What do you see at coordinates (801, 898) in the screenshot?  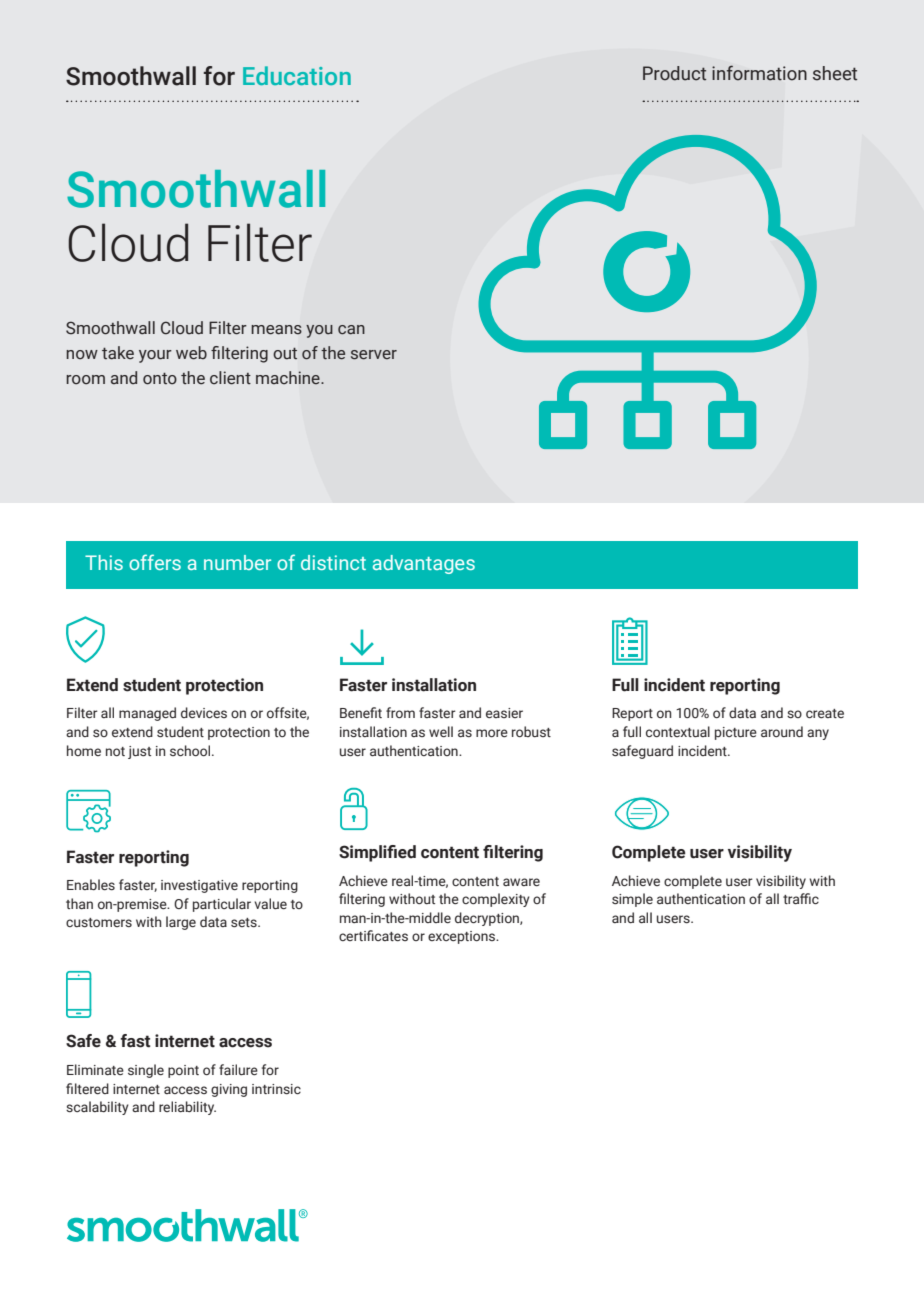 I see `traffic` at bounding box center [801, 898].
